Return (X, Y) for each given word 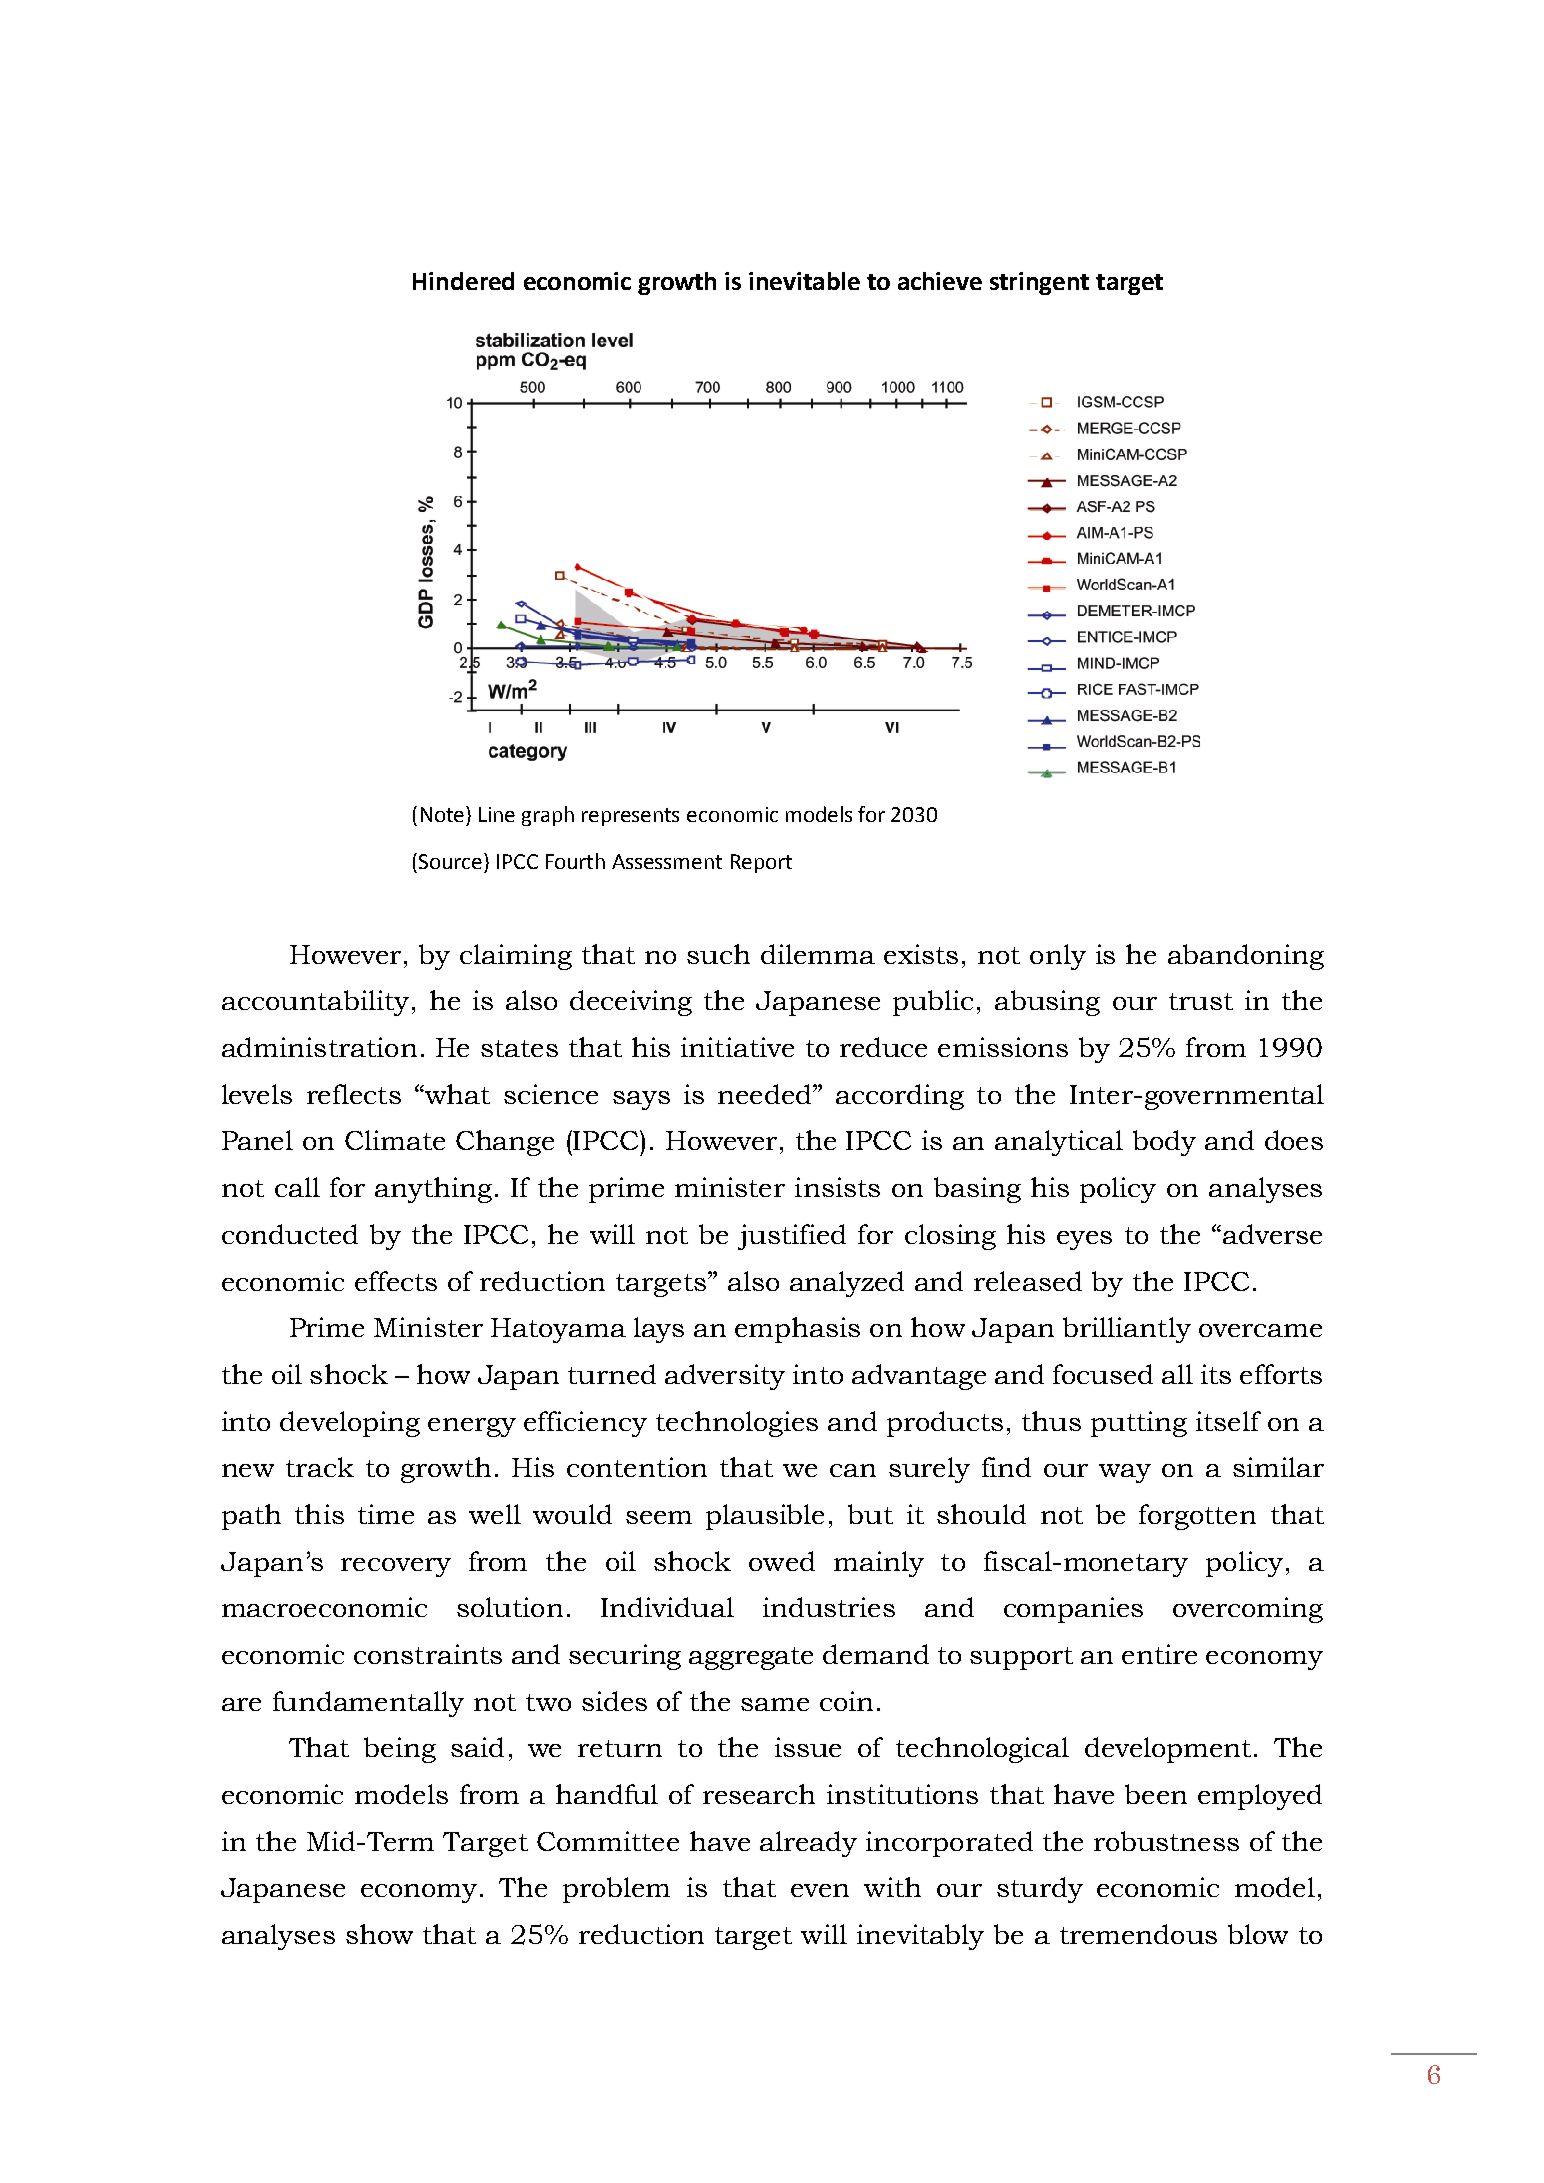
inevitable (804, 281)
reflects (354, 1094)
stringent (1039, 283)
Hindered (463, 281)
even (820, 1890)
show (379, 1934)
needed (766, 1094)
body (1164, 1143)
